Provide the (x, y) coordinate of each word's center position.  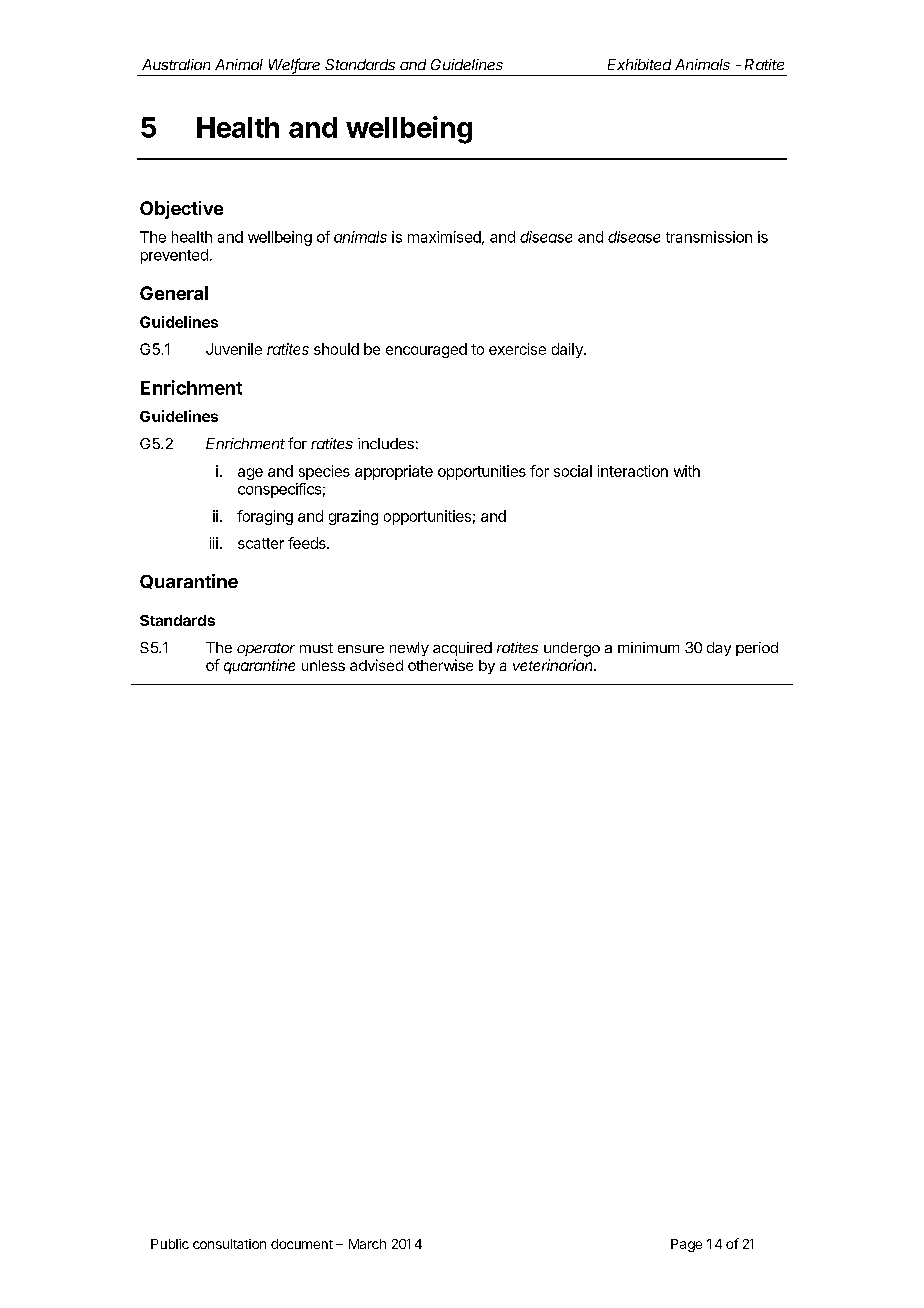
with (687, 471)
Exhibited (639, 64)
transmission (709, 237)
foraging (265, 517)
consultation (229, 1244)
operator (266, 649)
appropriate (394, 472)
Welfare (294, 65)
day (719, 649)
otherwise (440, 665)
